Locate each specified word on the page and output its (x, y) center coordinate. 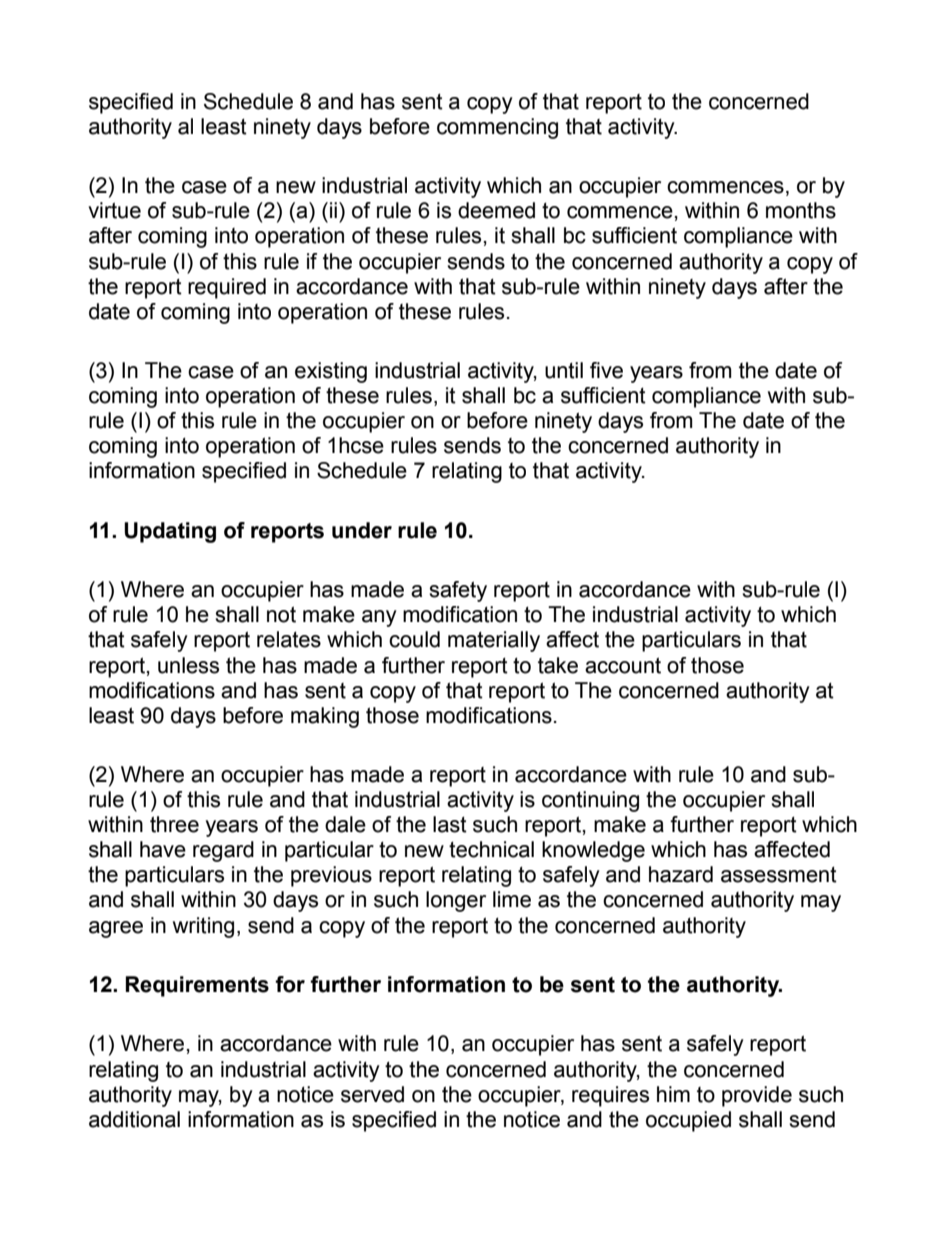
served (372, 1094)
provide (757, 1096)
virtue (114, 210)
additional (134, 1119)
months (801, 210)
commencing (497, 128)
